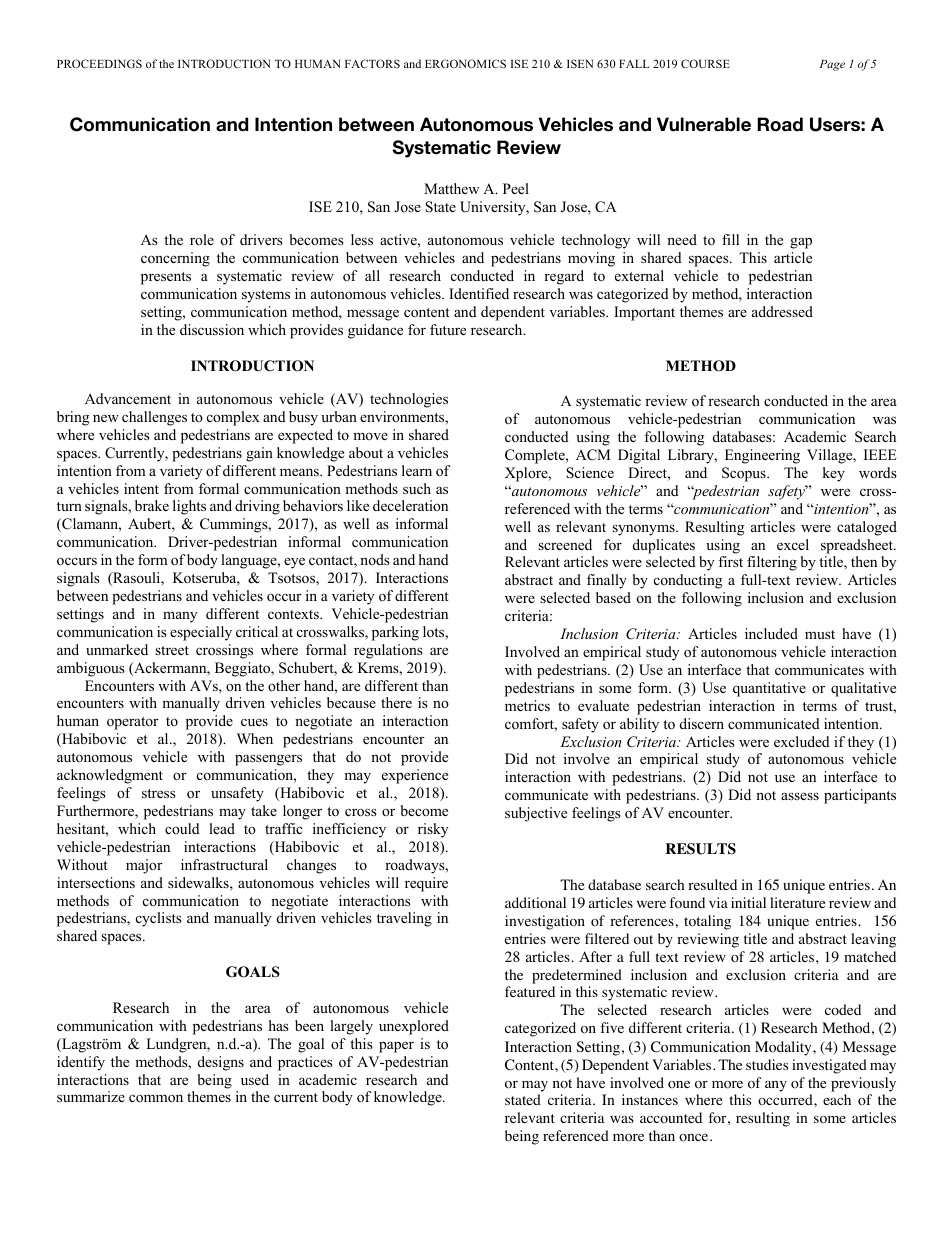 This image has height=1233, width=952. I want to click on common, so click(156, 1098).
